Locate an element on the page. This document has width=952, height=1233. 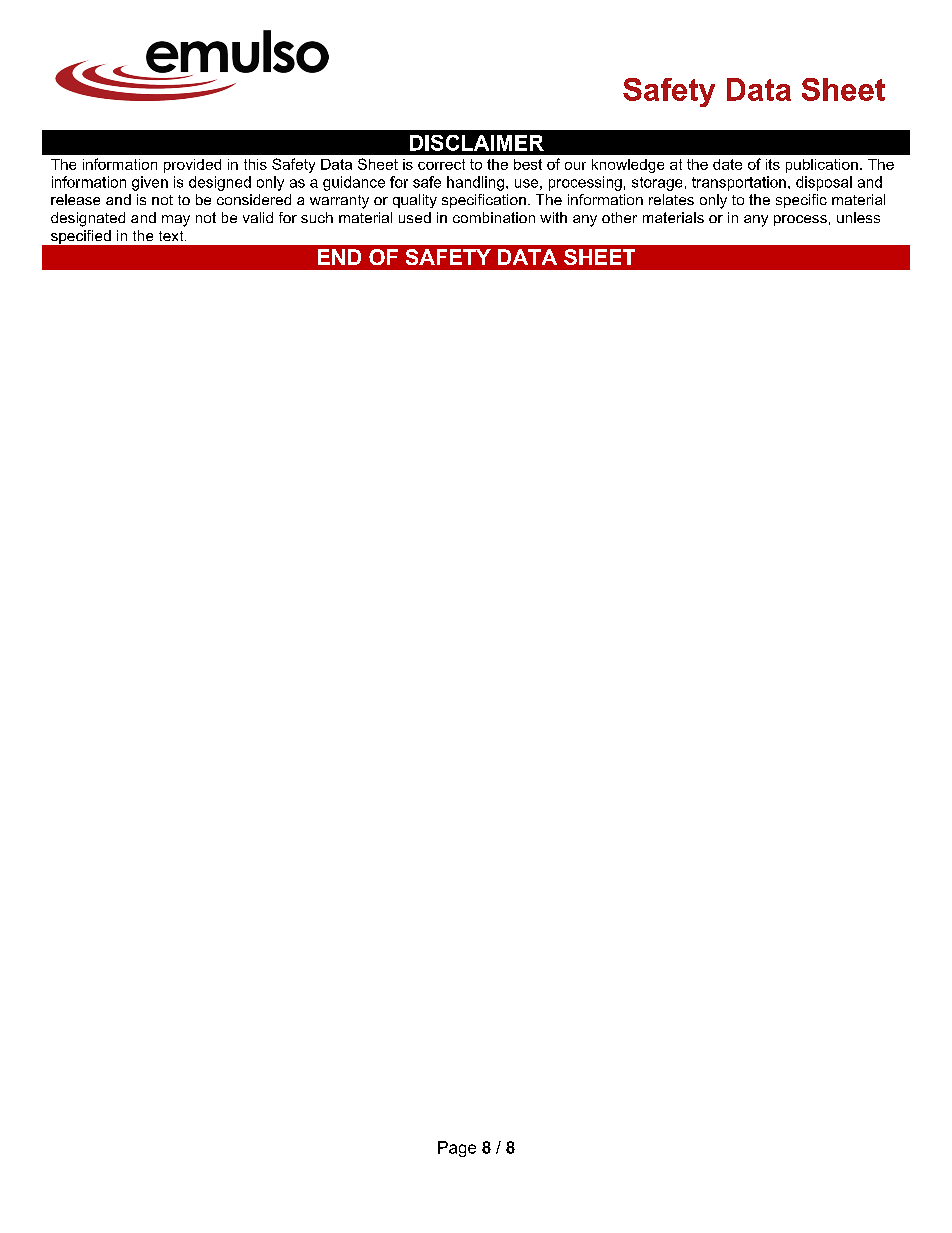
unless is located at coordinates (858, 217).
